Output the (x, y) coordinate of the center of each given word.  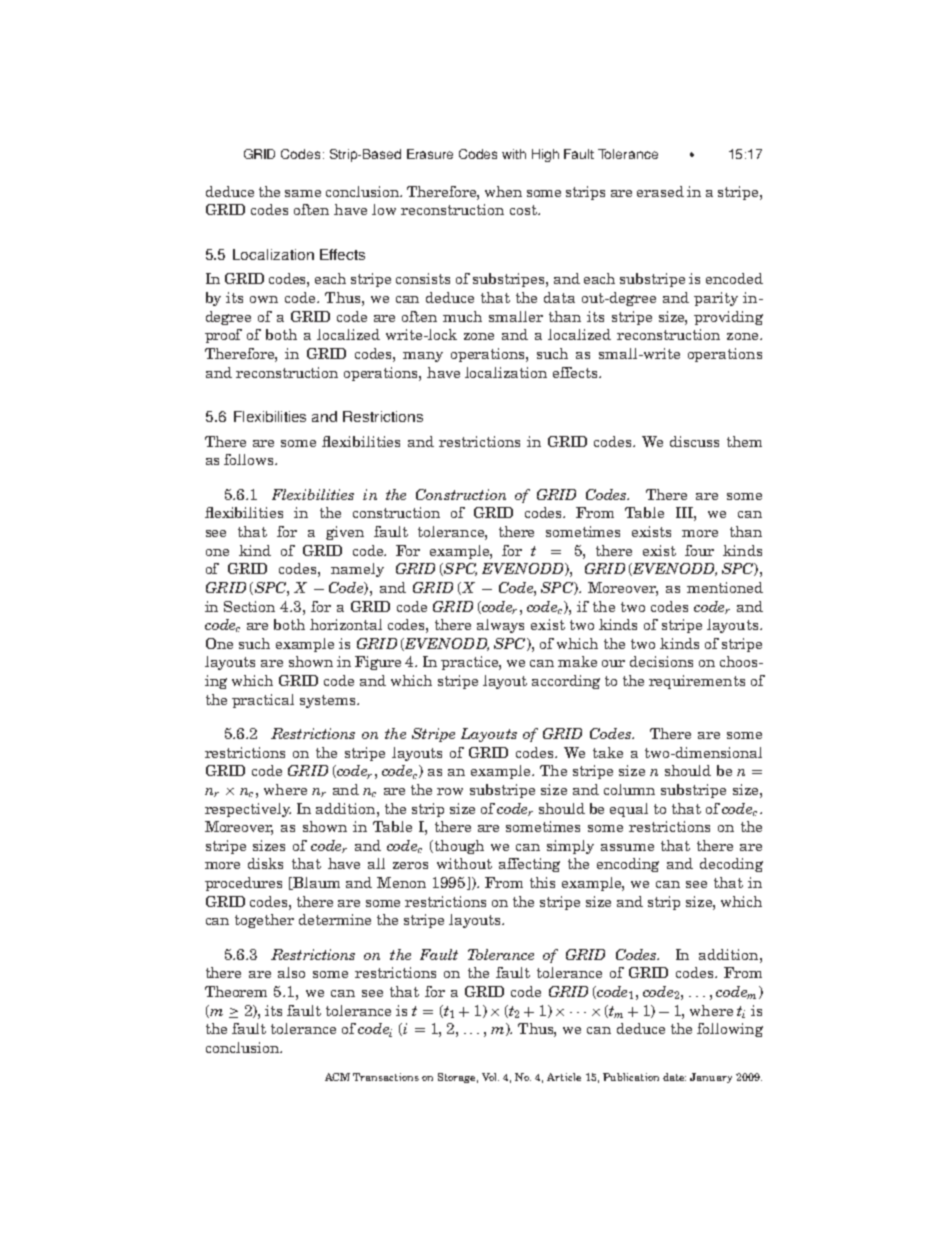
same (303, 193)
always (500, 626)
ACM (337, 1077)
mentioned (725, 587)
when (503, 191)
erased (660, 191)
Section (249, 606)
